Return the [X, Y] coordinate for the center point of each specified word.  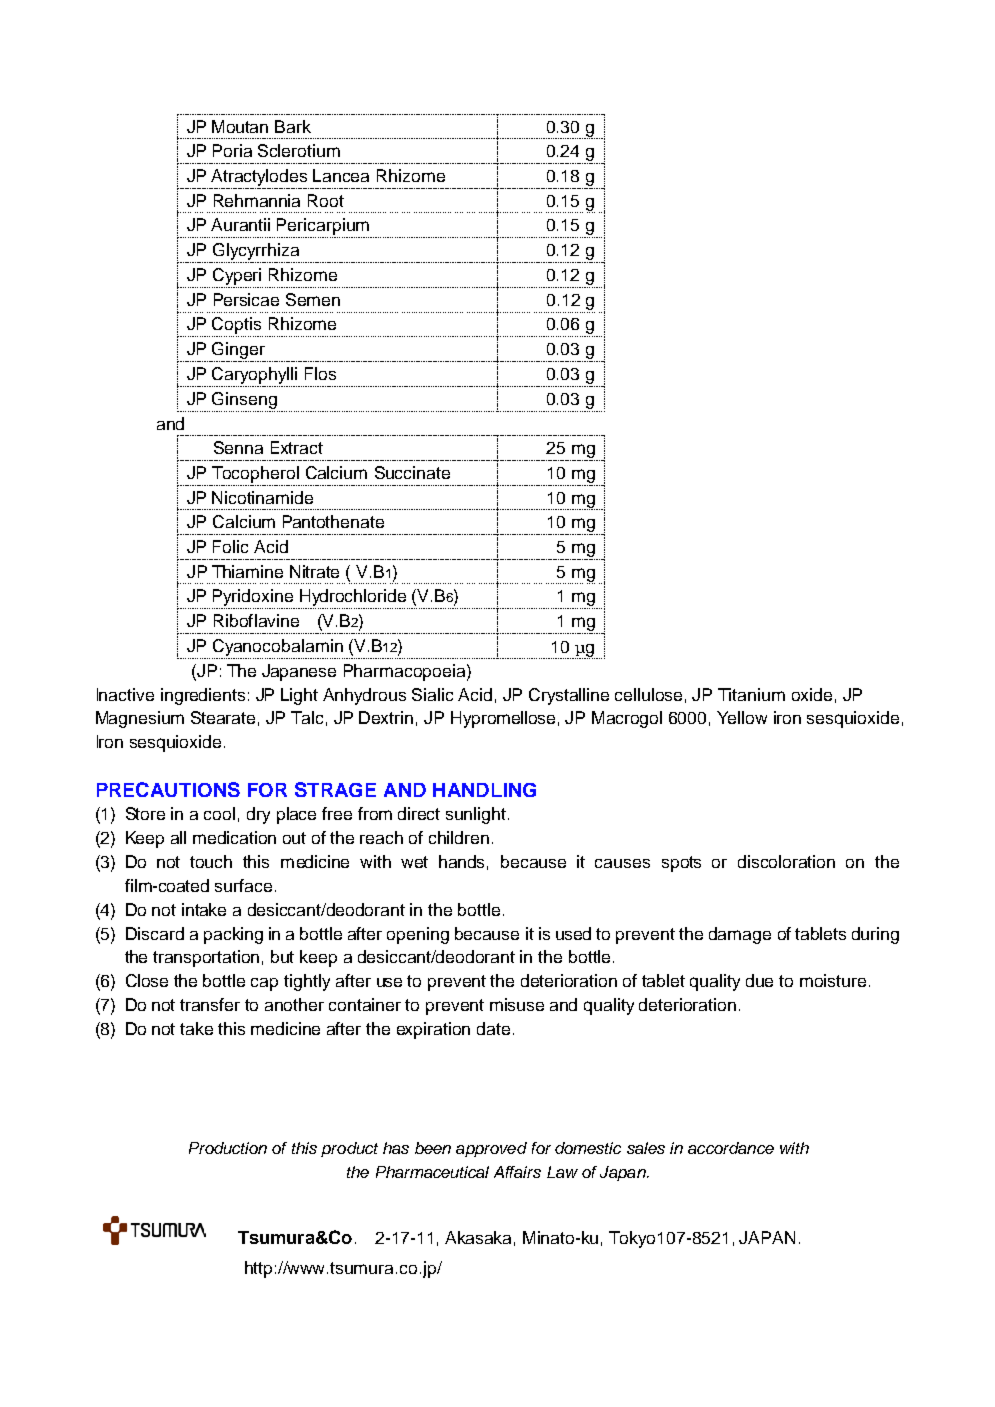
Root [326, 200]
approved [491, 1149]
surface [243, 885]
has [396, 1148]
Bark [293, 126]
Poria [232, 150]
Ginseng [244, 400]
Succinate [412, 472]
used [573, 933]
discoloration [786, 861]
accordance [731, 1148]
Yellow [742, 717]
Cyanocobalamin [278, 647]
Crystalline [569, 696]
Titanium [751, 694]
